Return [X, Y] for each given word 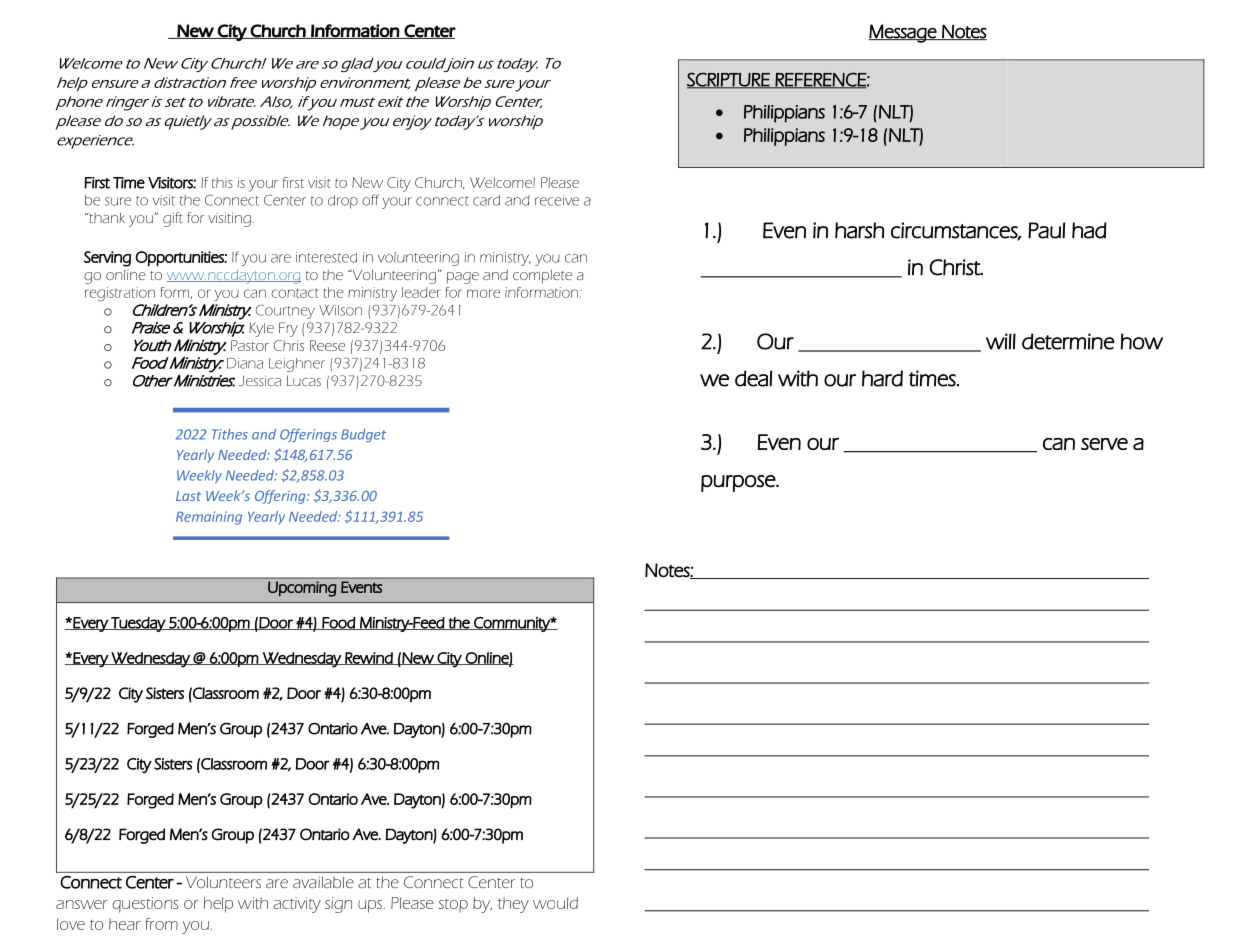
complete [542, 276]
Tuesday [138, 624]
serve [1104, 444]
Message [904, 33]
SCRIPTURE [729, 80]
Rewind [369, 658]
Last [188, 496]
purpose [739, 483]
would [555, 903]
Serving [107, 259]
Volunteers [223, 882]
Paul [1046, 230]
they [513, 905]
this [222, 182]
